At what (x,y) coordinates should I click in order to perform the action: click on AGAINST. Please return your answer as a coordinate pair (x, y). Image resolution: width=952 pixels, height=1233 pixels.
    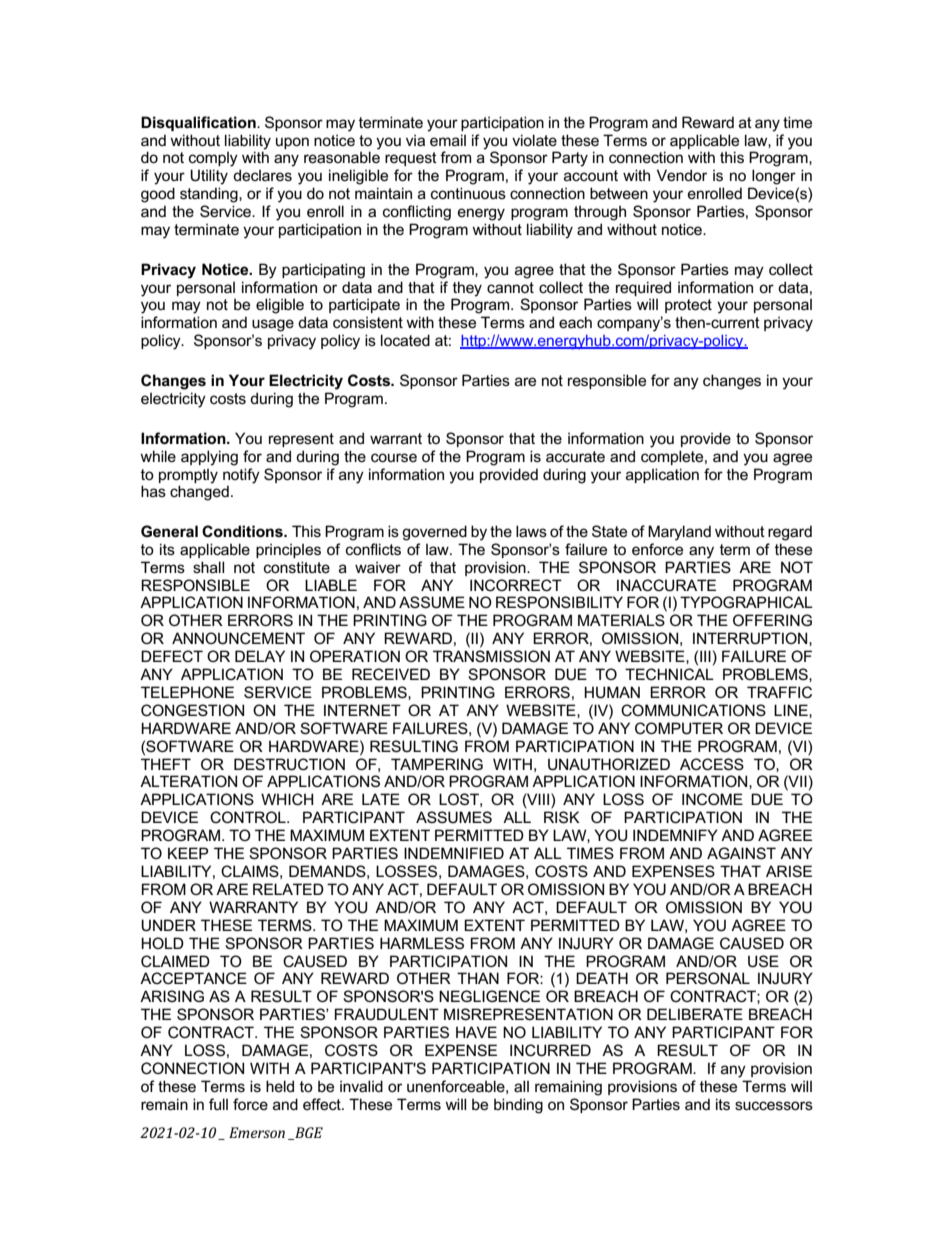
    Looking at the image, I should click on (741, 853).
